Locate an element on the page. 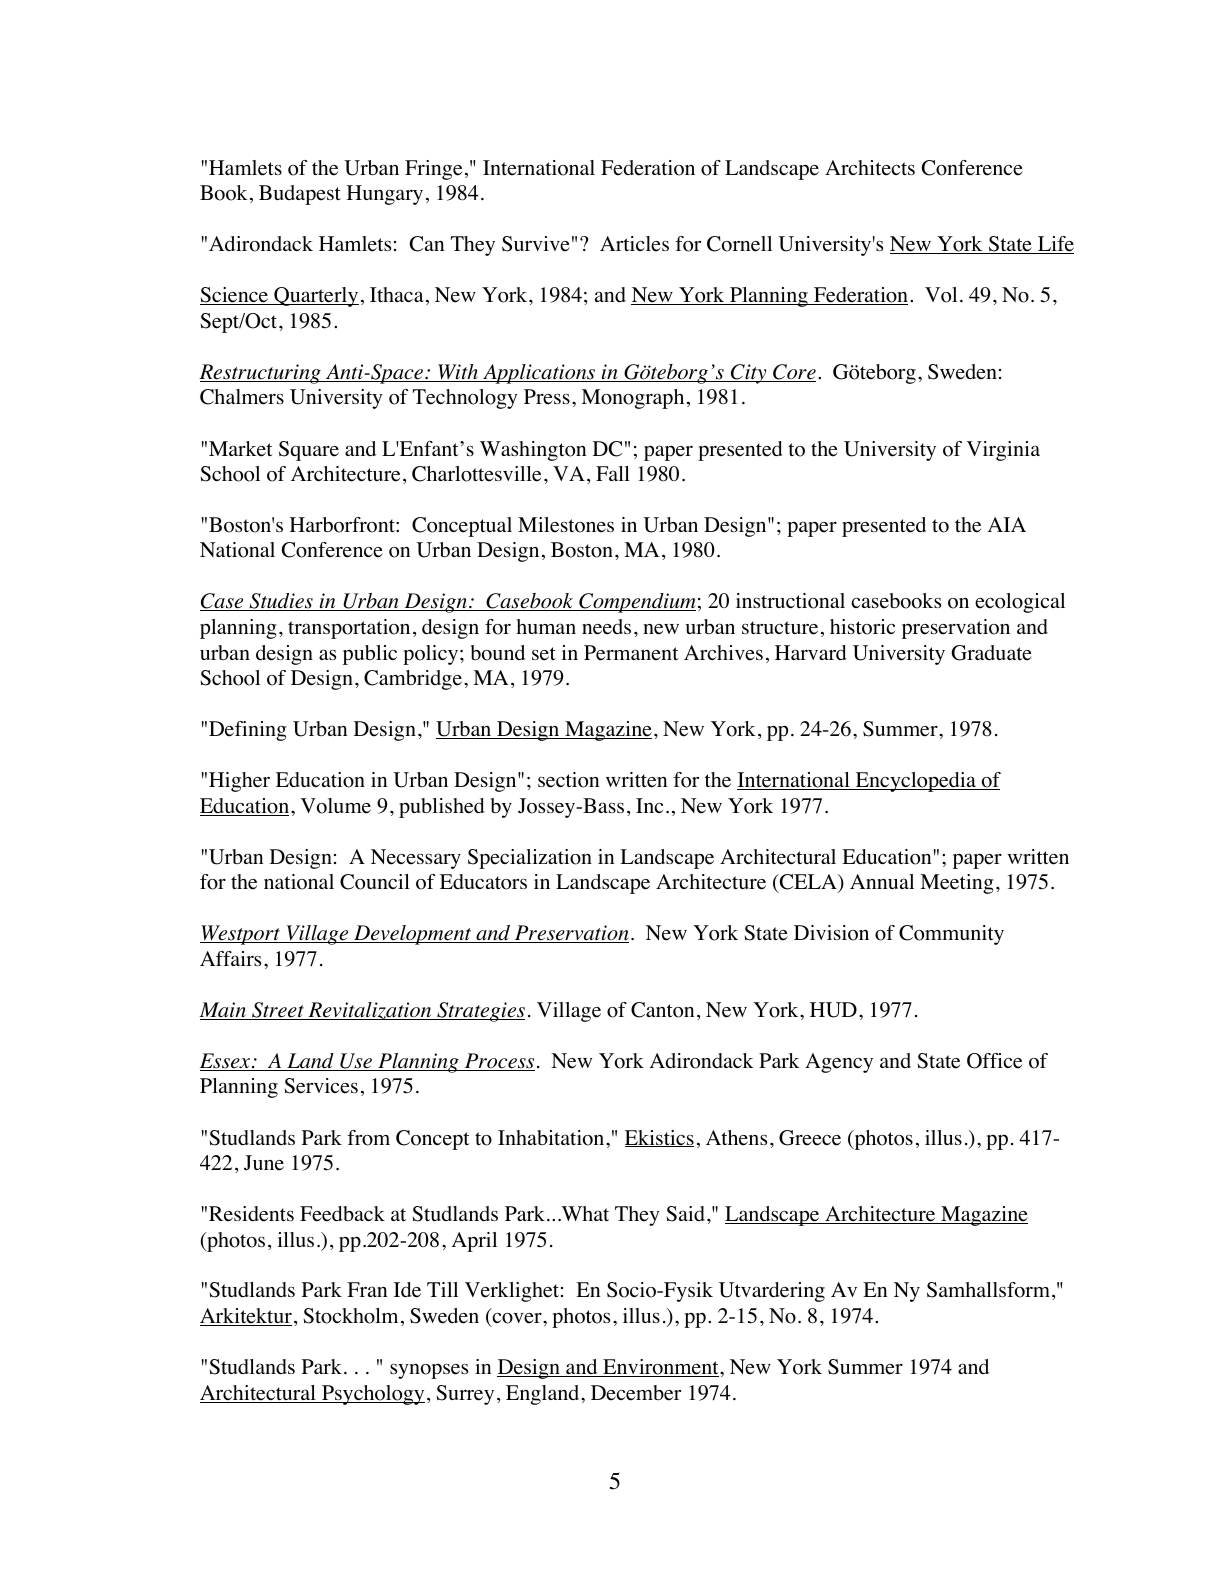 This document has height=1591, width=1229. Studies is located at coordinates (281, 602).
